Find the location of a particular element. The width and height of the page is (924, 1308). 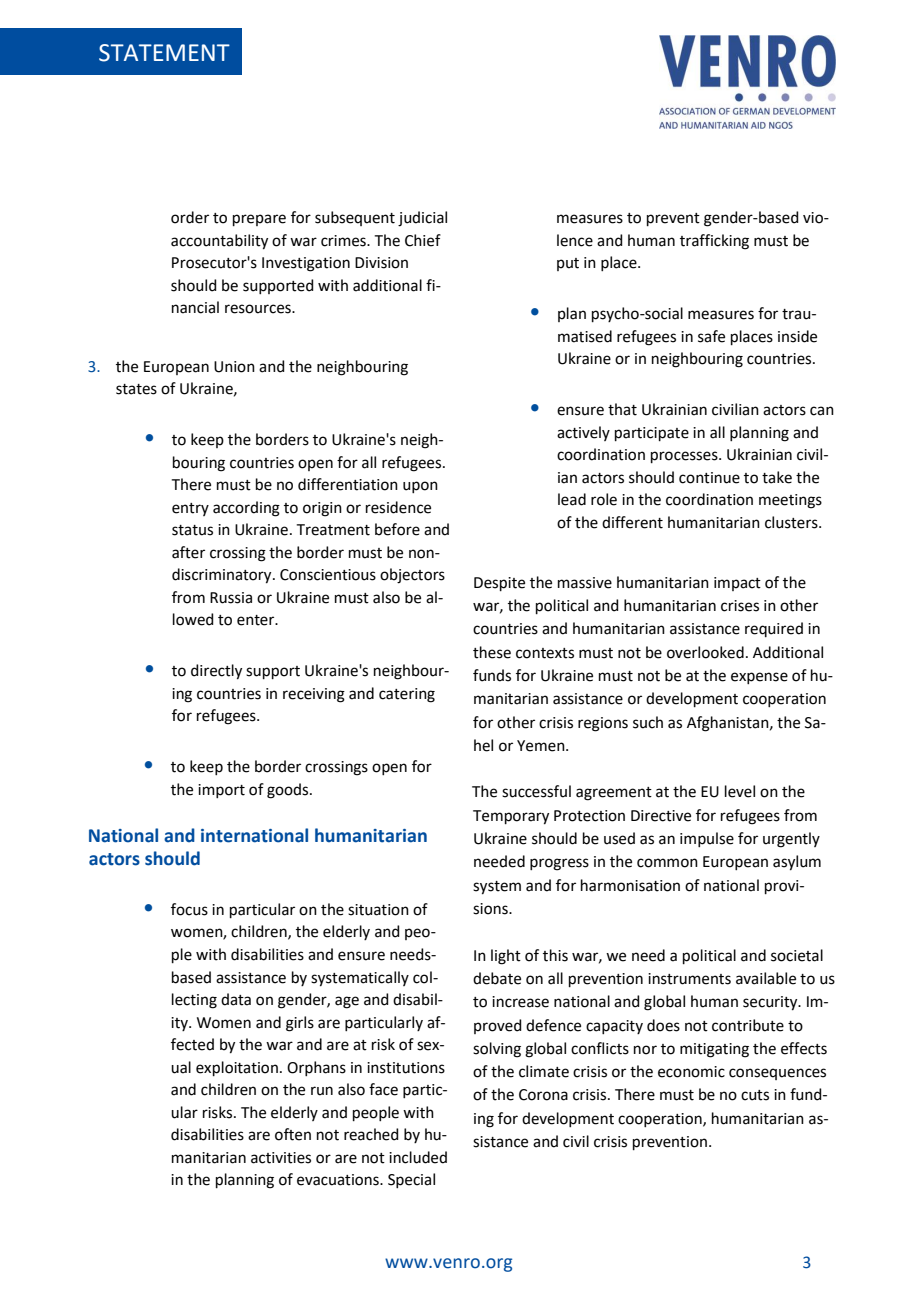

continue is located at coordinates (709, 478).
